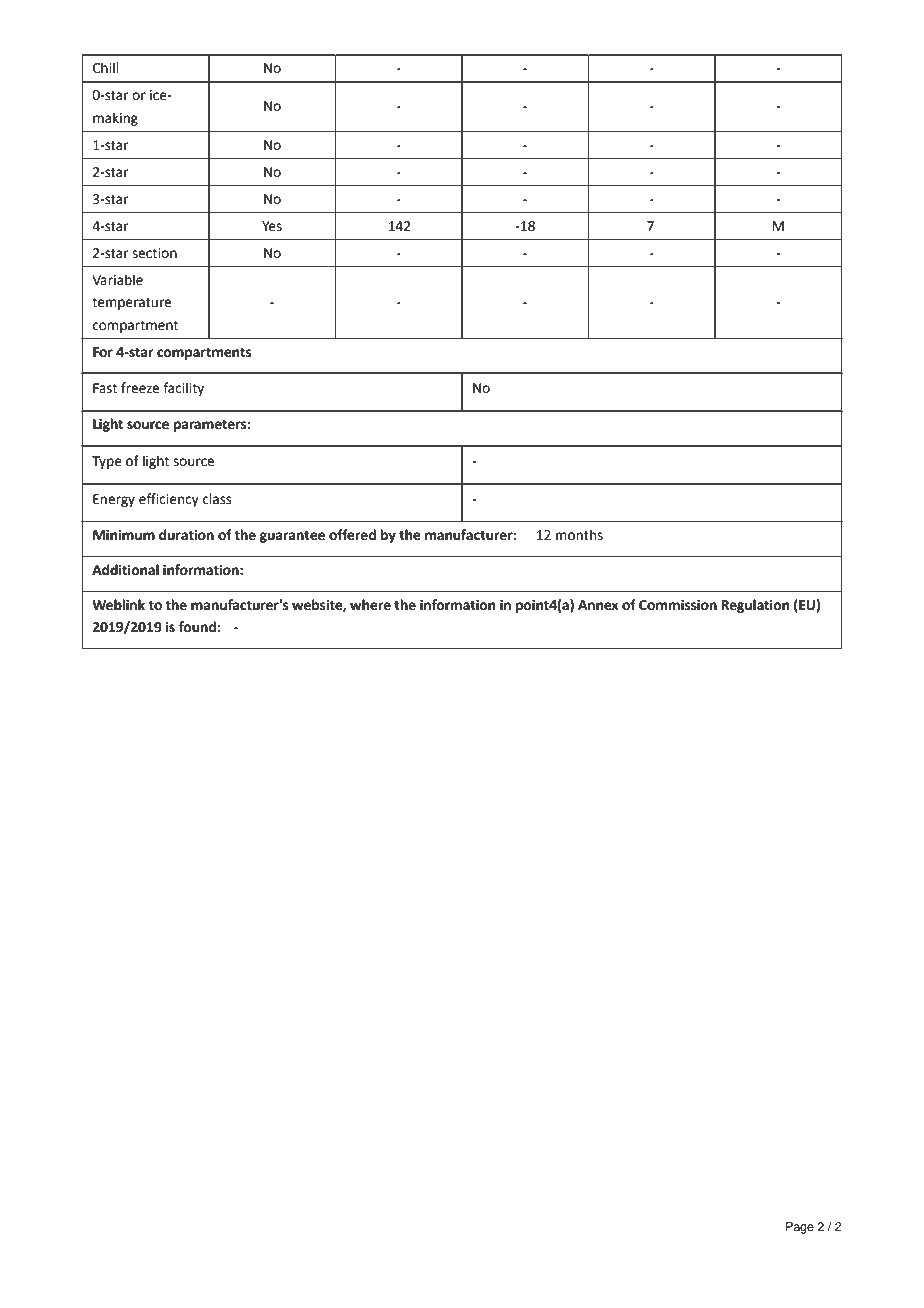 This page has height=1308, width=924. I want to click on Page, so click(800, 1228).
